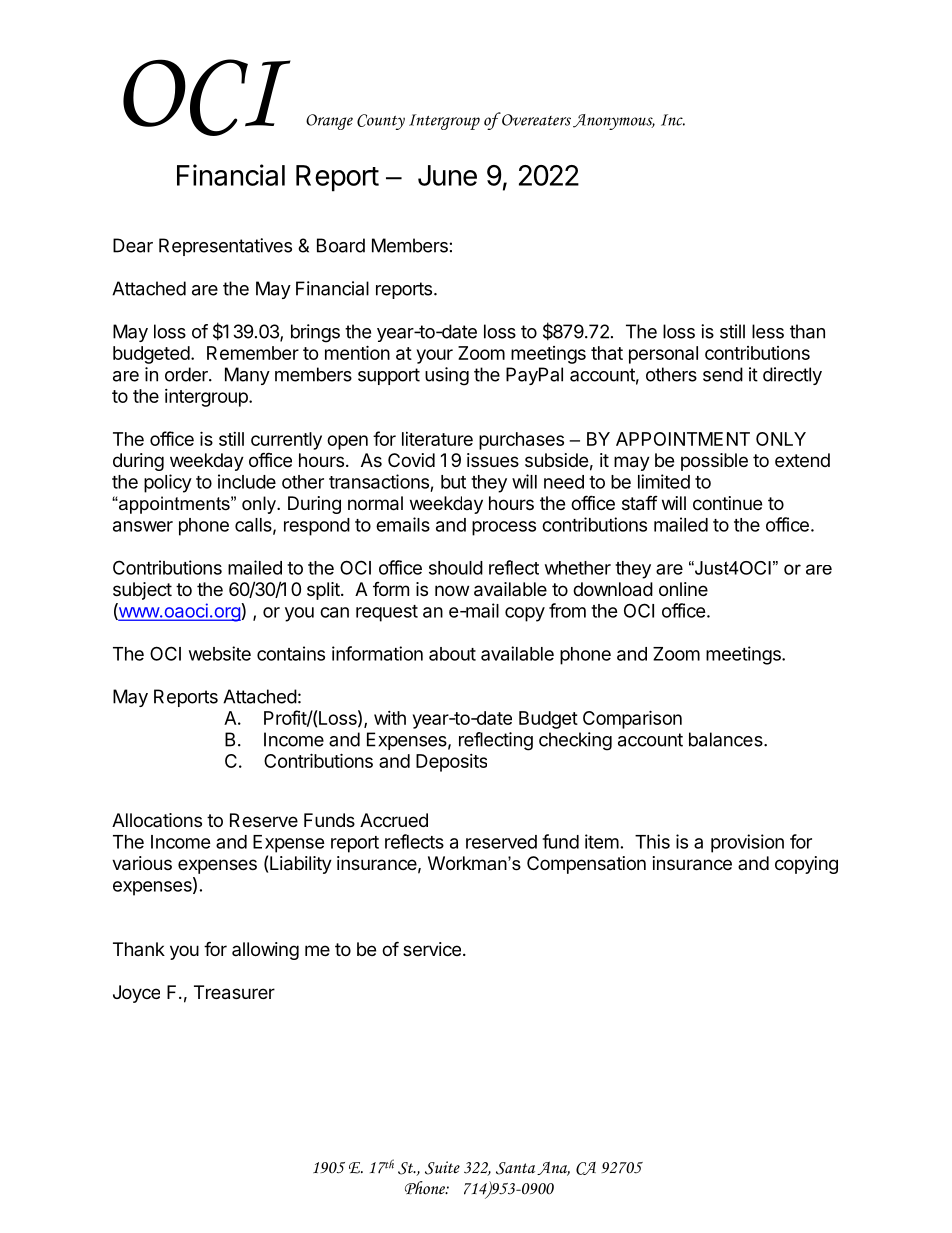  What do you see at coordinates (452, 654) in the screenshot?
I see `about` at bounding box center [452, 654].
